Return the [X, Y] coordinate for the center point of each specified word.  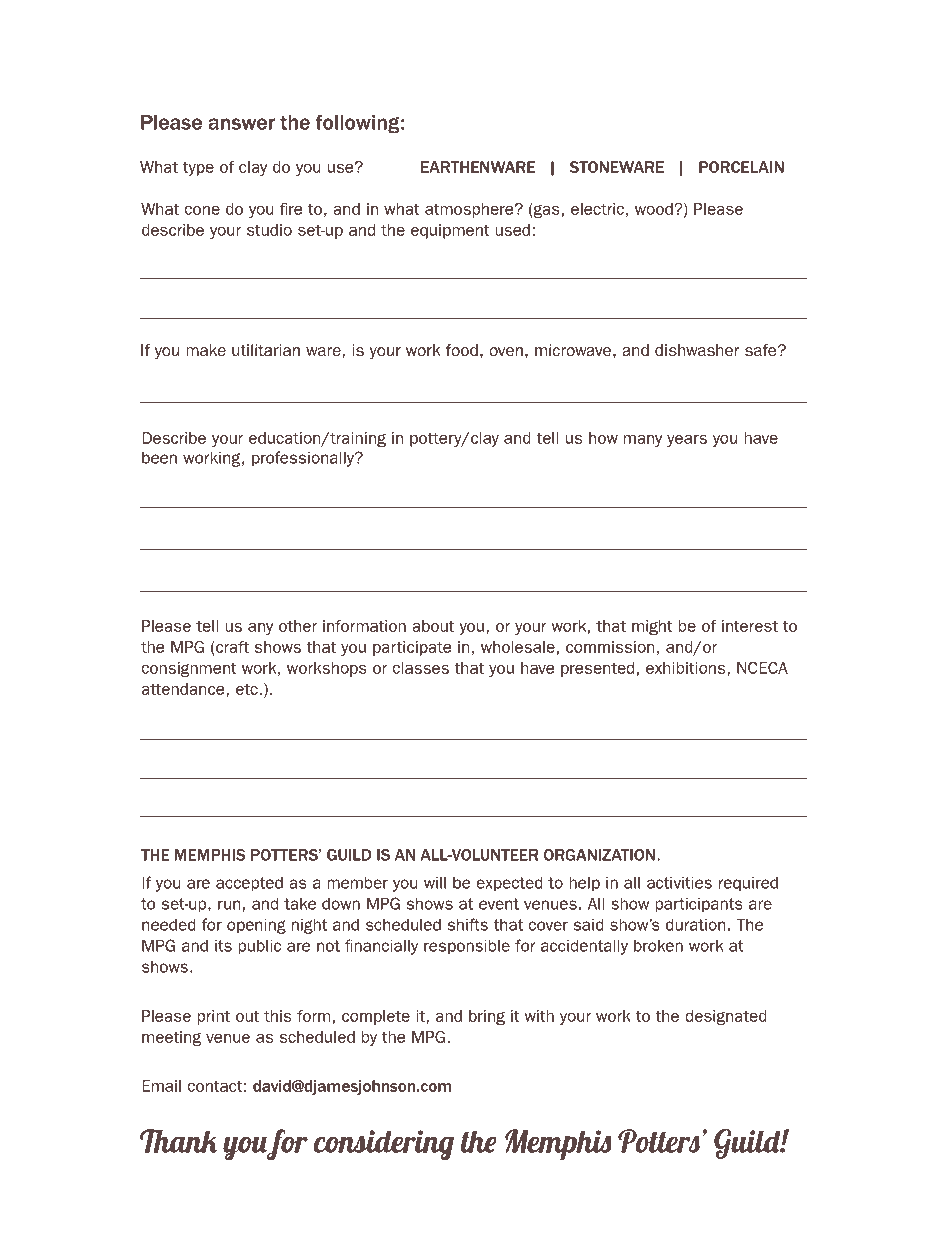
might [652, 627]
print [214, 1017]
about [433, 626]
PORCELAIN [741, 167]
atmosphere [470, 210]
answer [241, 124]
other [298, 626]
